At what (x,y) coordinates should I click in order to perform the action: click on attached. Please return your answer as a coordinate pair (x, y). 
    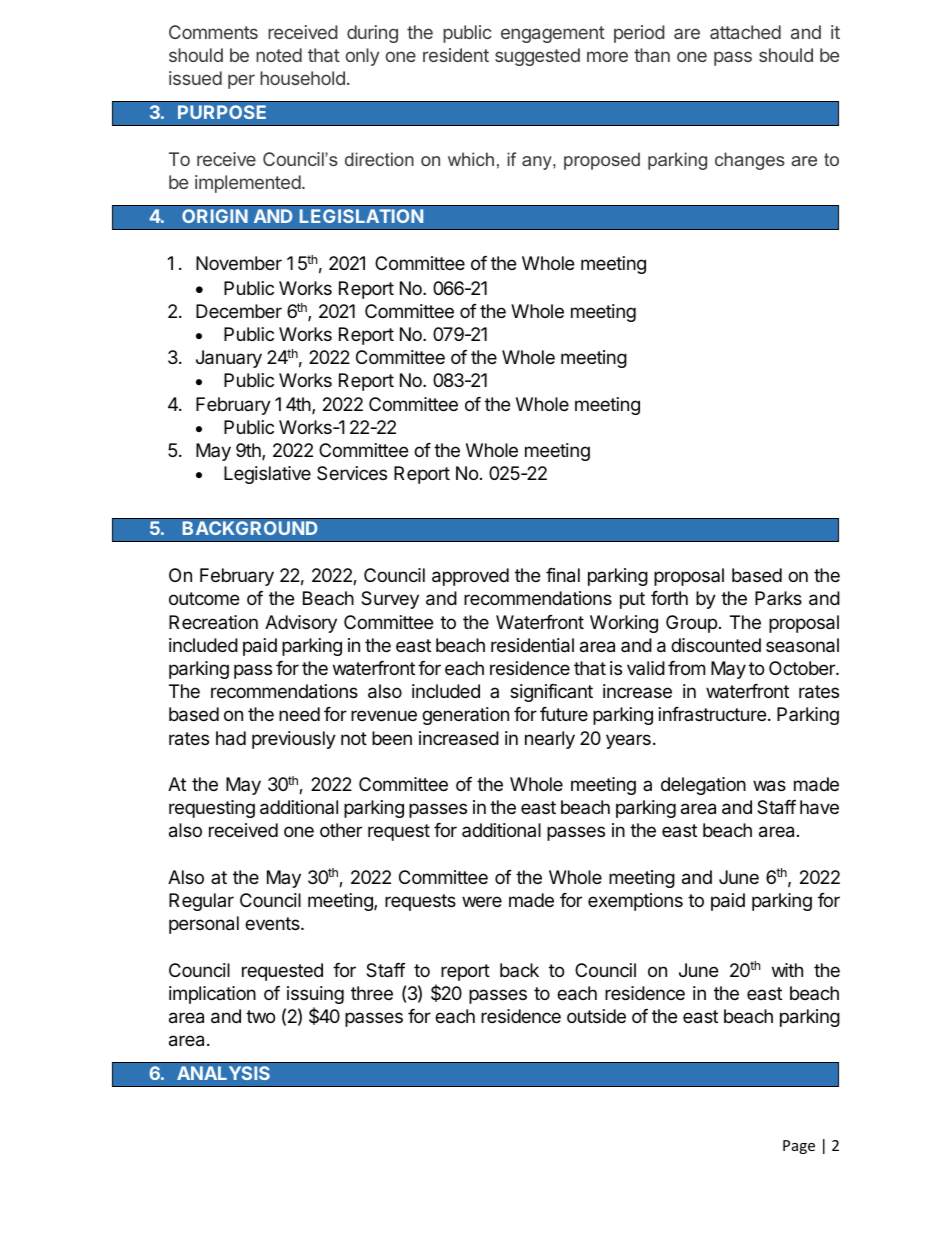
    Looking at the image, I should click on (745, 32).
